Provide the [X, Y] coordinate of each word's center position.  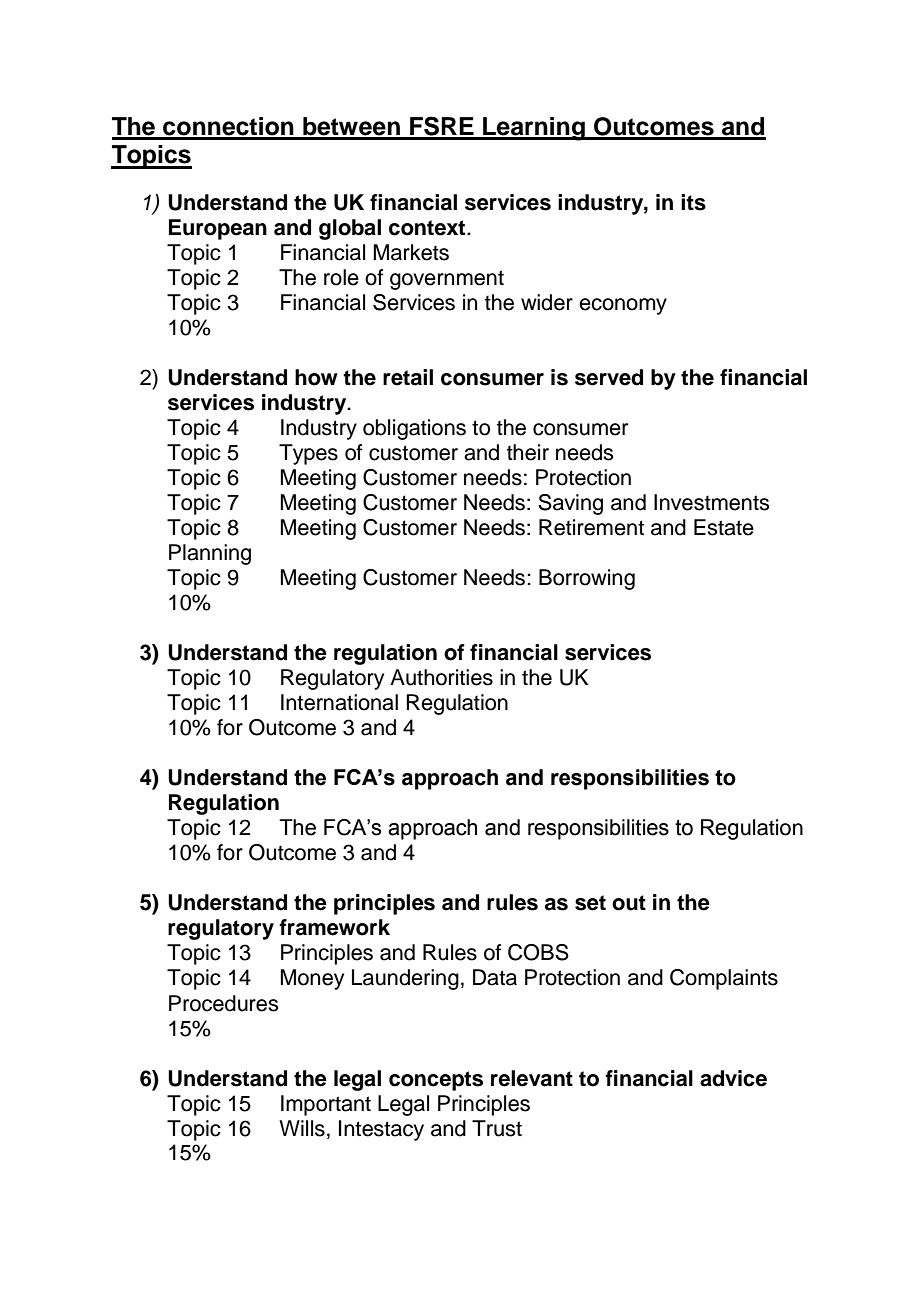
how [316, 377]
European [218, 229]
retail [408, 377]
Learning [534, 129]
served [609, 377]
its [693, 202]
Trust [497, 1128]
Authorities [441, 677]
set [590, 903]
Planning [210, 554]
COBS [538, 952]
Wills [302, 1128]
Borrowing [587, 579]
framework [334, 927]
